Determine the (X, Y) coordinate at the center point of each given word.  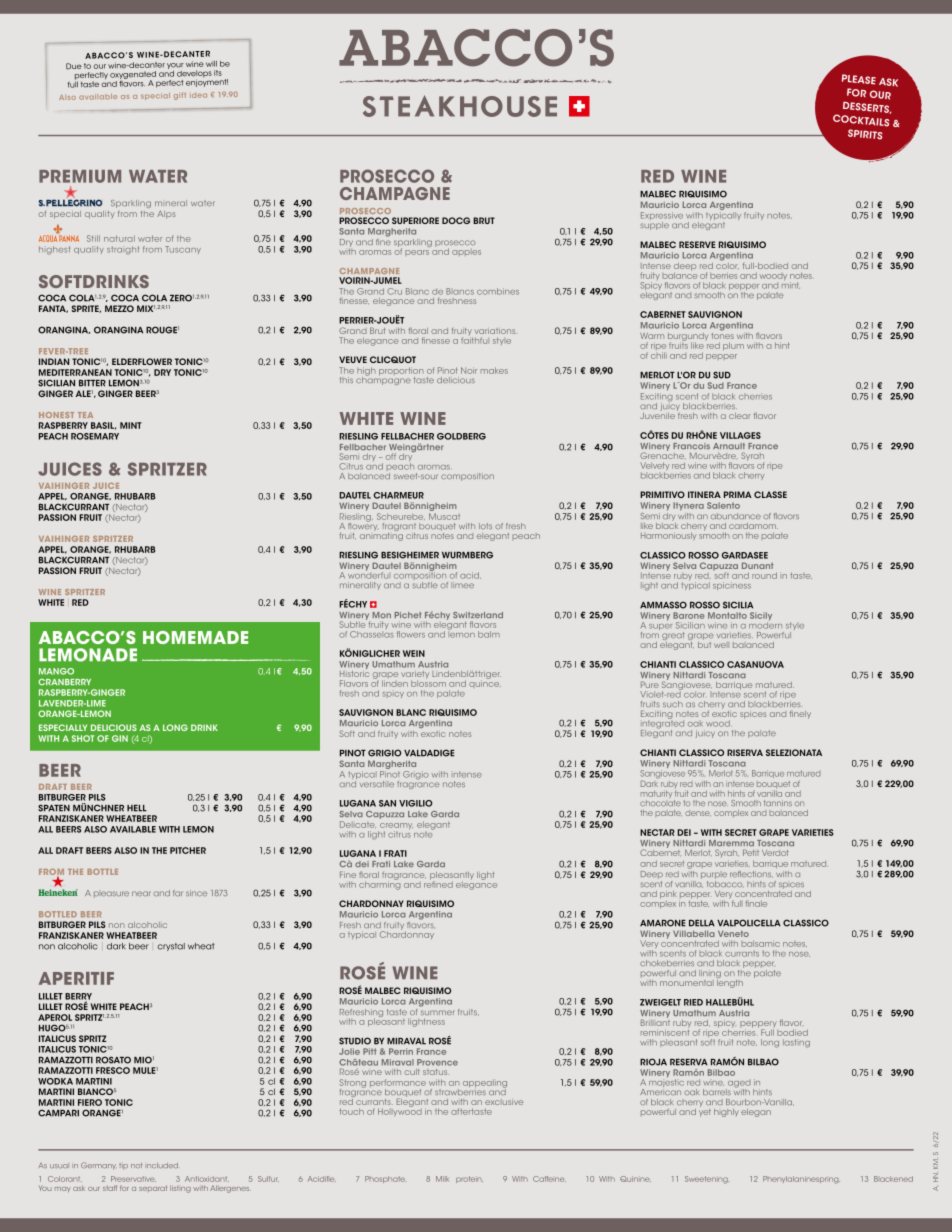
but (704, 643)
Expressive (662, 217)
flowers (411, 634)
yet (705, 1111)
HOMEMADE (195, 637)
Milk (442, 1179)
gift (180, 96)
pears (417, 253)
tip (123, 1167)
